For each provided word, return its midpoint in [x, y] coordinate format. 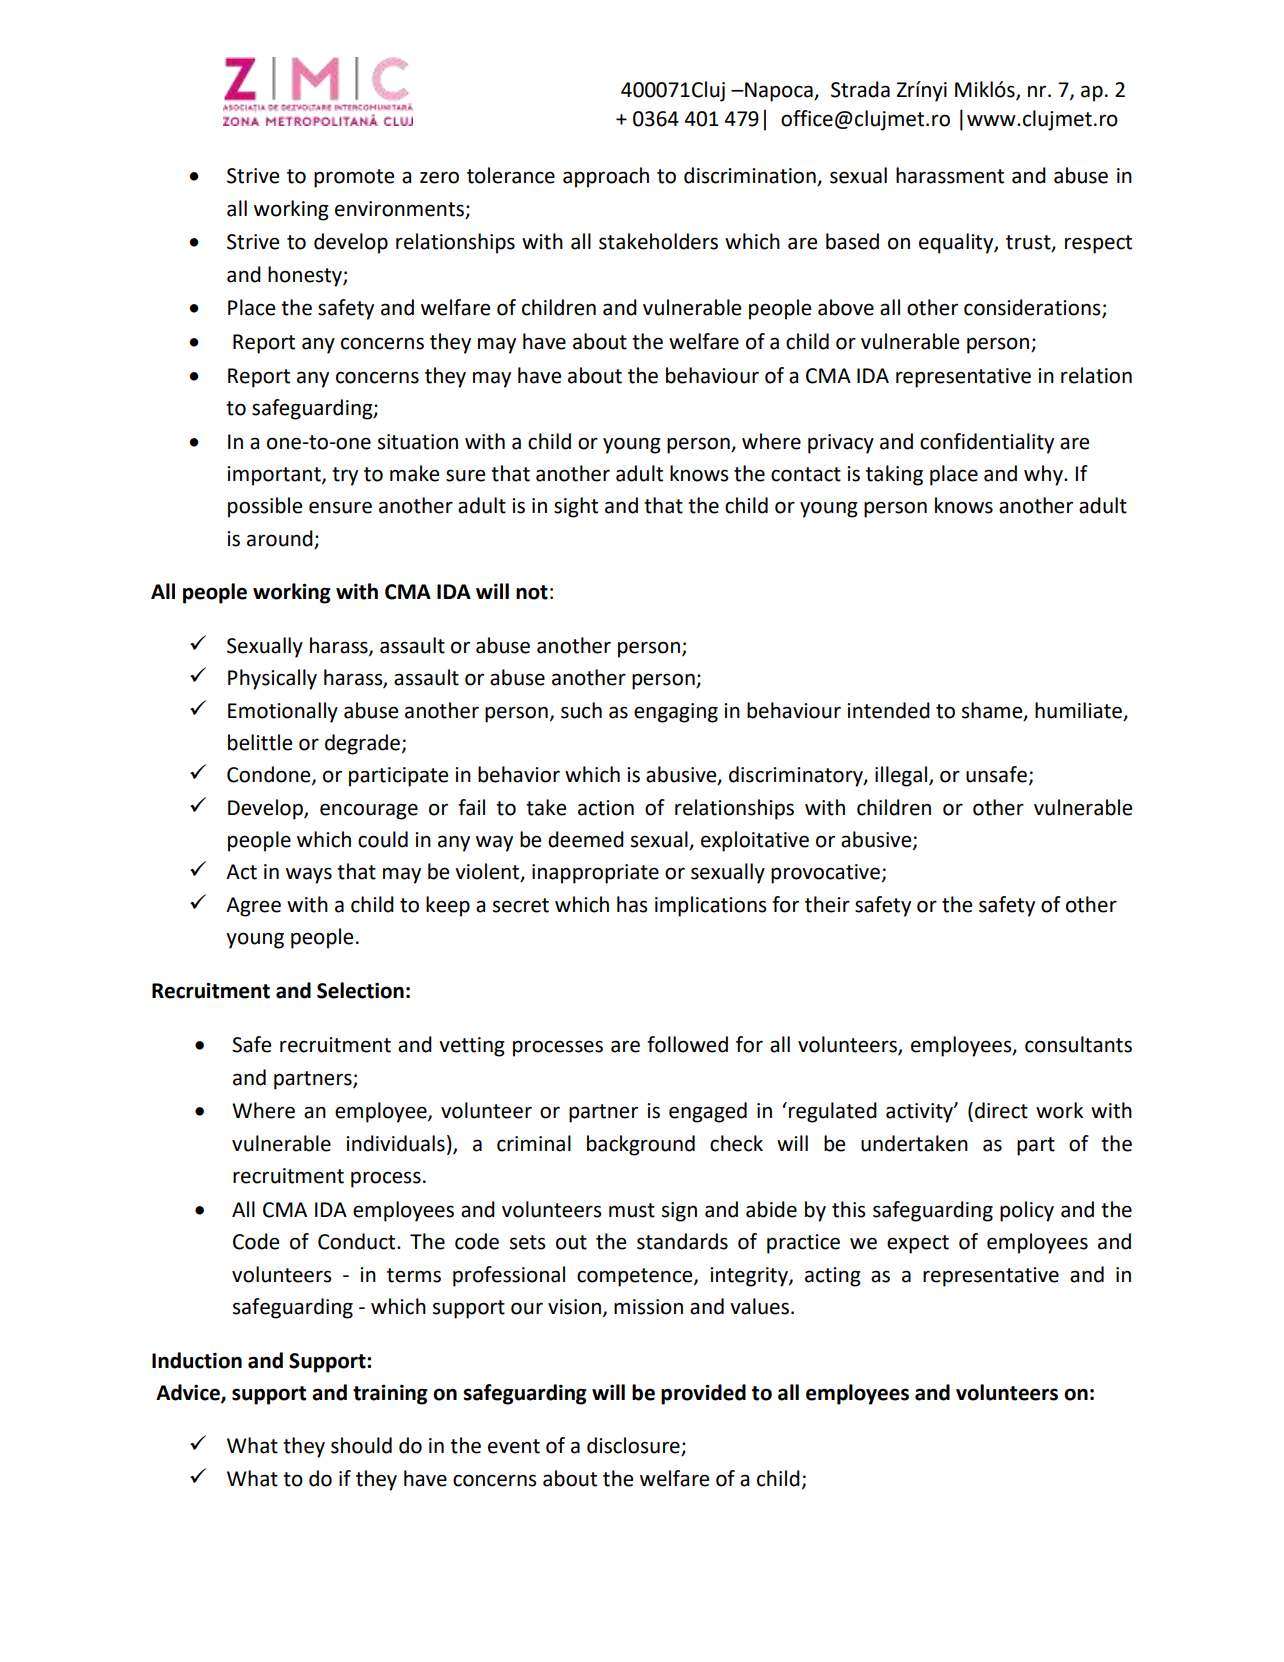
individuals [395, 1143]
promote [354, 178]
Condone [270, 775]
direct [1001, 1110]
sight [576, 507]
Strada [860, 89]
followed [687, 1044]
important [275, 476]
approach [606, 177]
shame [993, 711]
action [606, 808]
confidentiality [987, 443]
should [361, 1445]
